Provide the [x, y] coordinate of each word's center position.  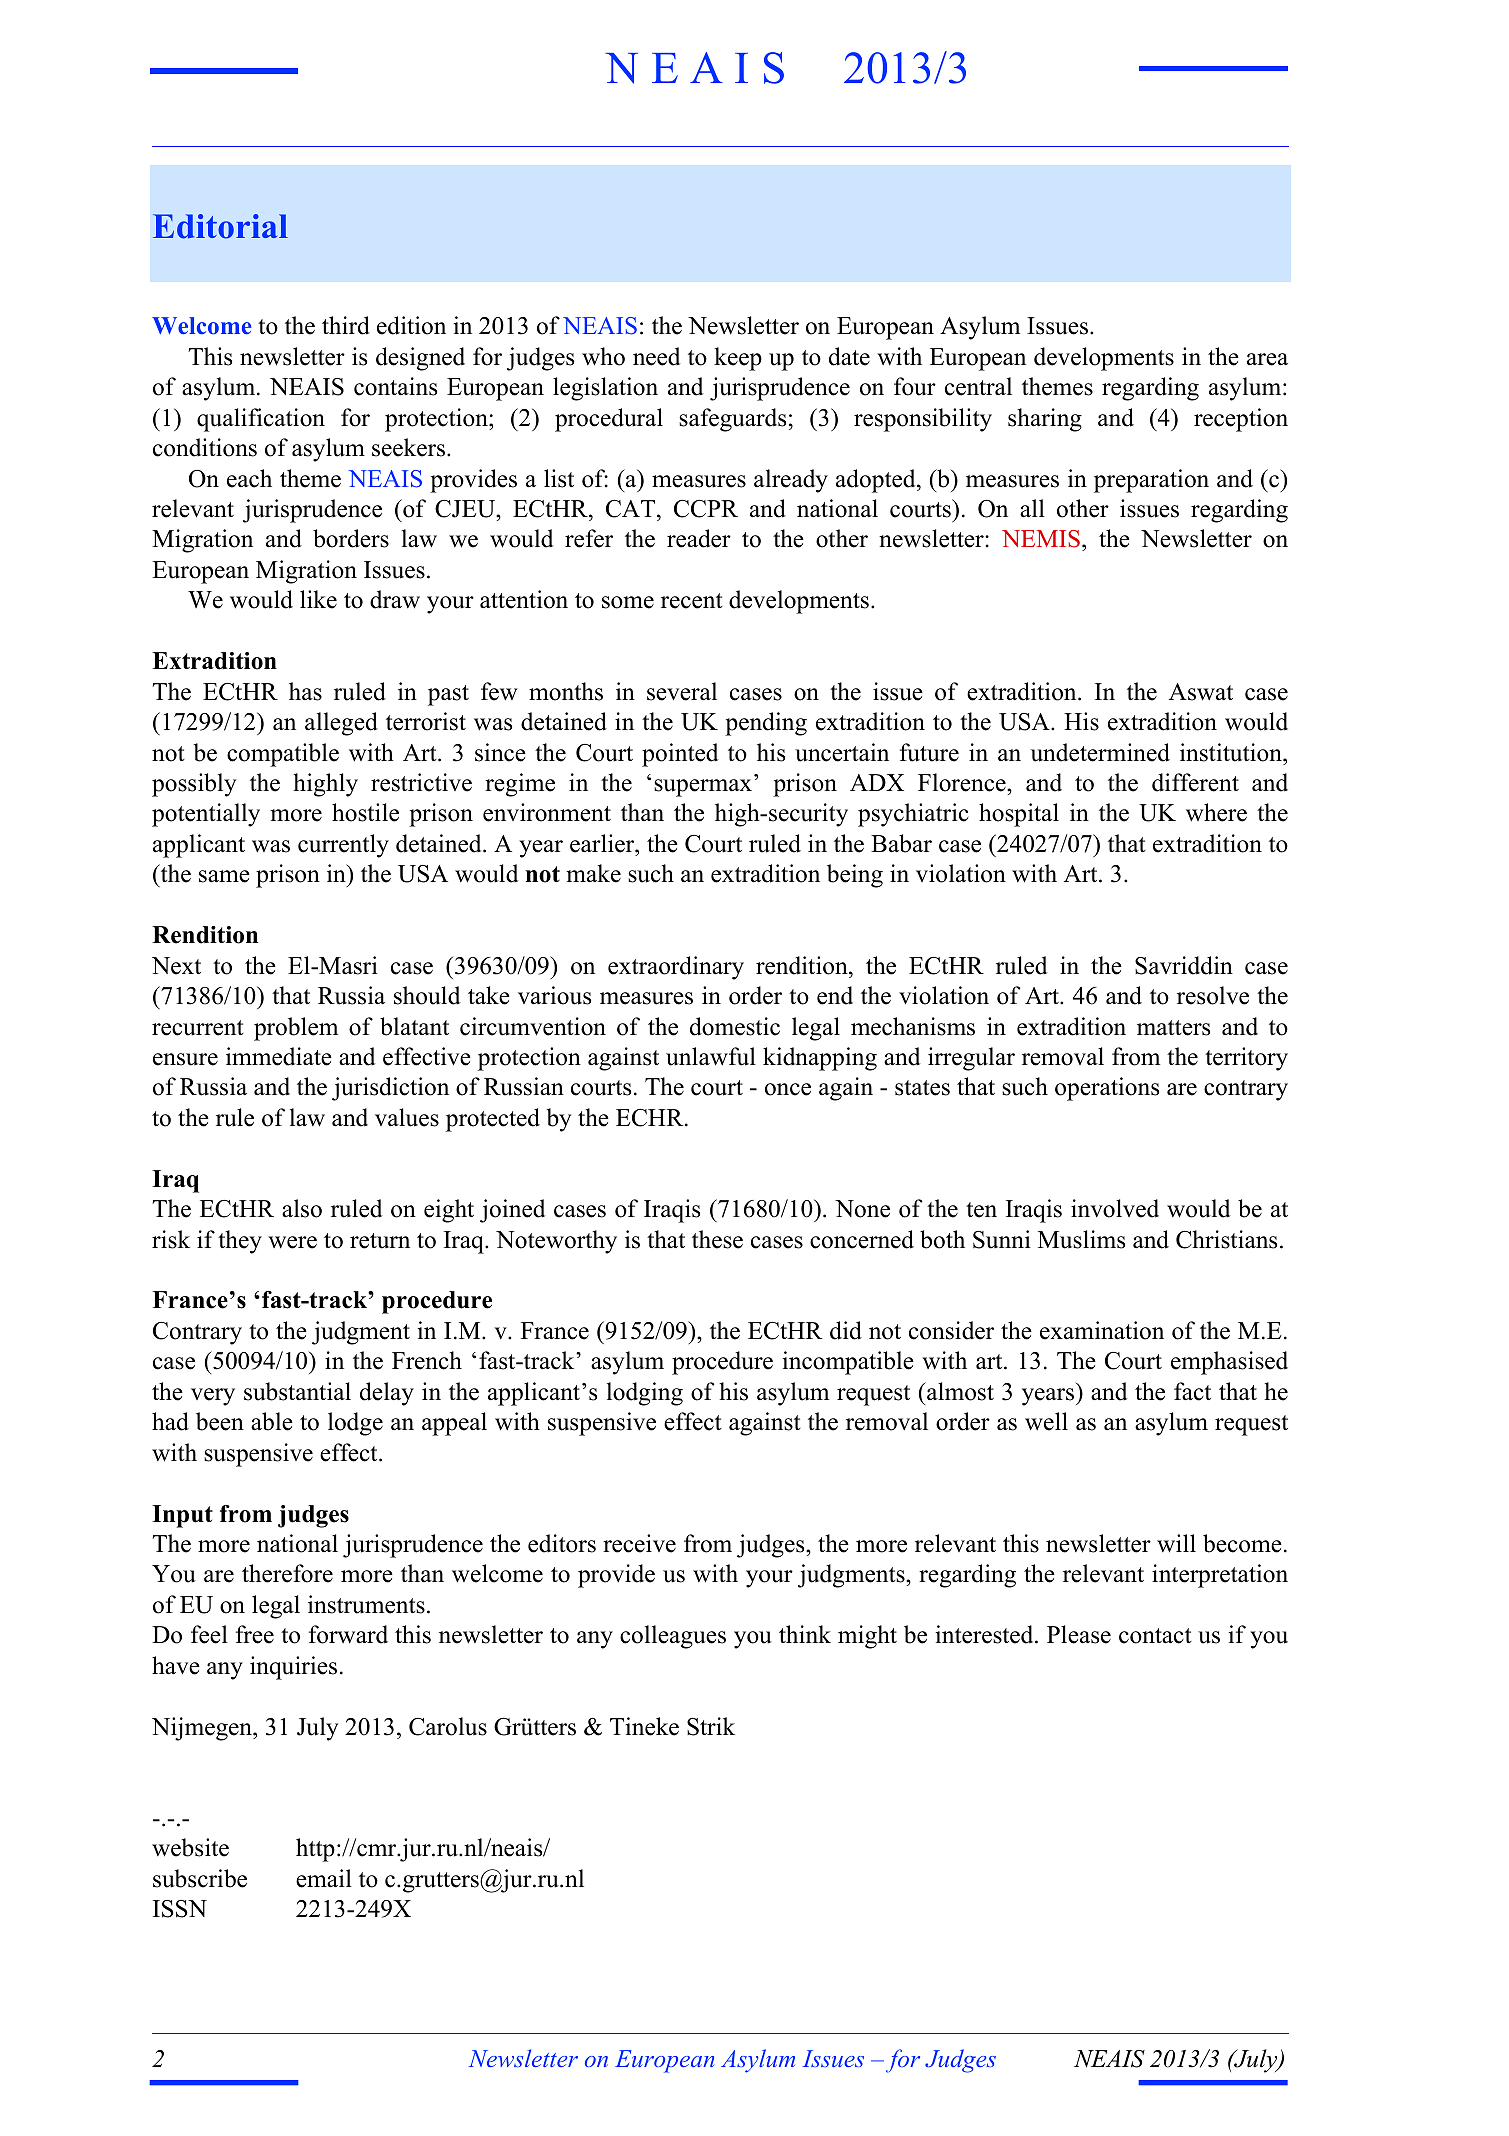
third [346, 325]
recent [692, 601]
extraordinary [676, 968]
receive [639, 1543]
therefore [287, 1573]
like [318, 599]
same [224, 876]
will [1176, 1543]
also [302, 1208]
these [717, 1239]
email [324, 1878]
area [1267, 359]
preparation [1151, 481]
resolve [1213, 995]
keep [738, 359]
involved [1115, 1208]
